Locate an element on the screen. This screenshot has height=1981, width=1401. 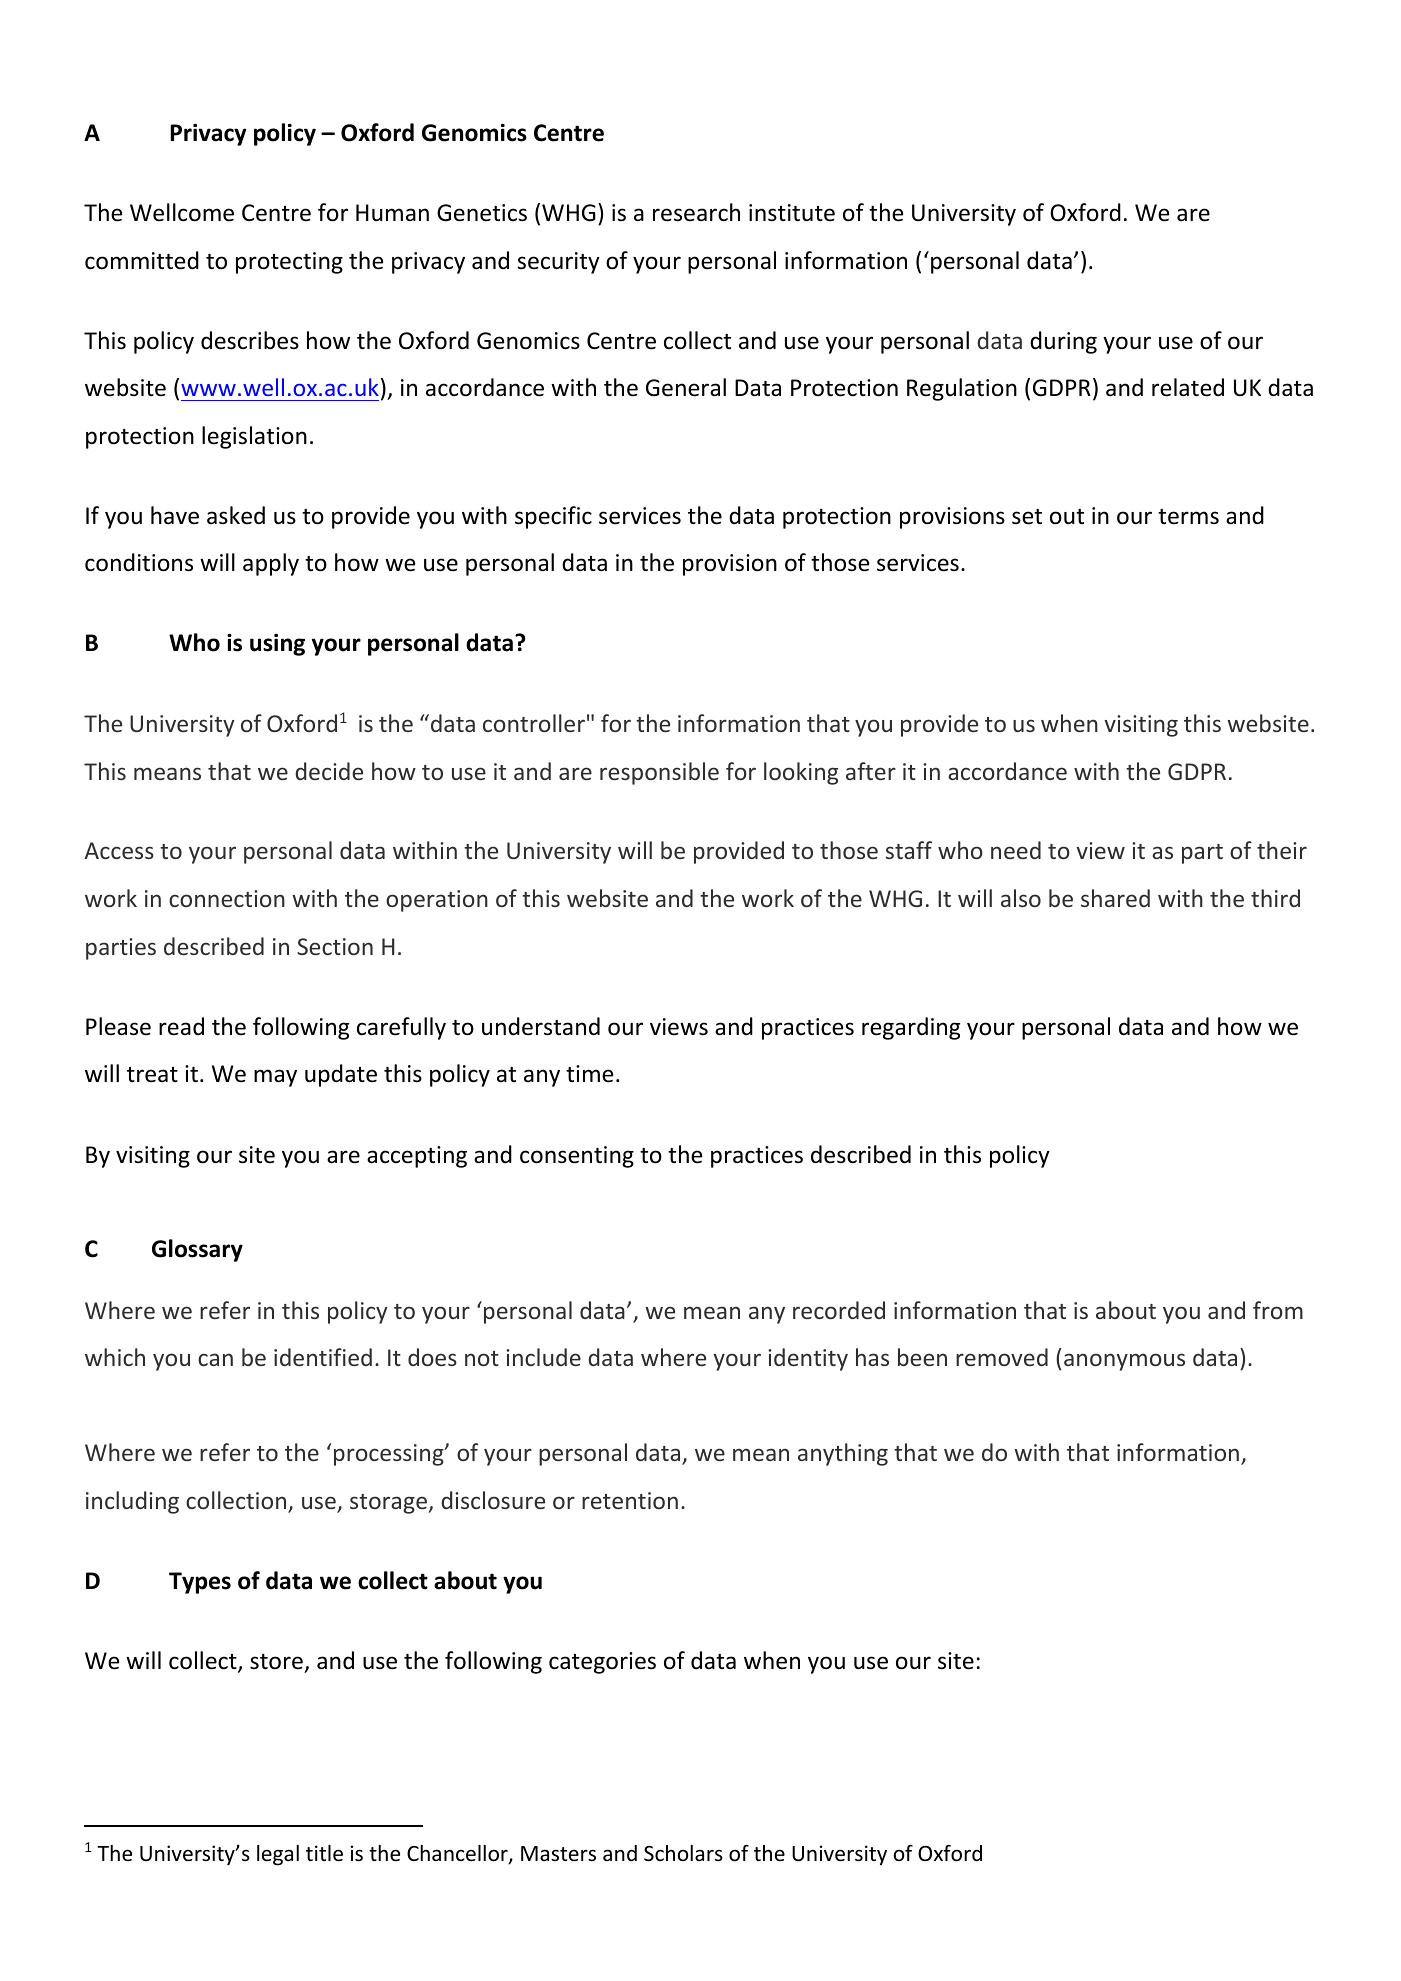
legal is located at coordinates (278, 1855).
